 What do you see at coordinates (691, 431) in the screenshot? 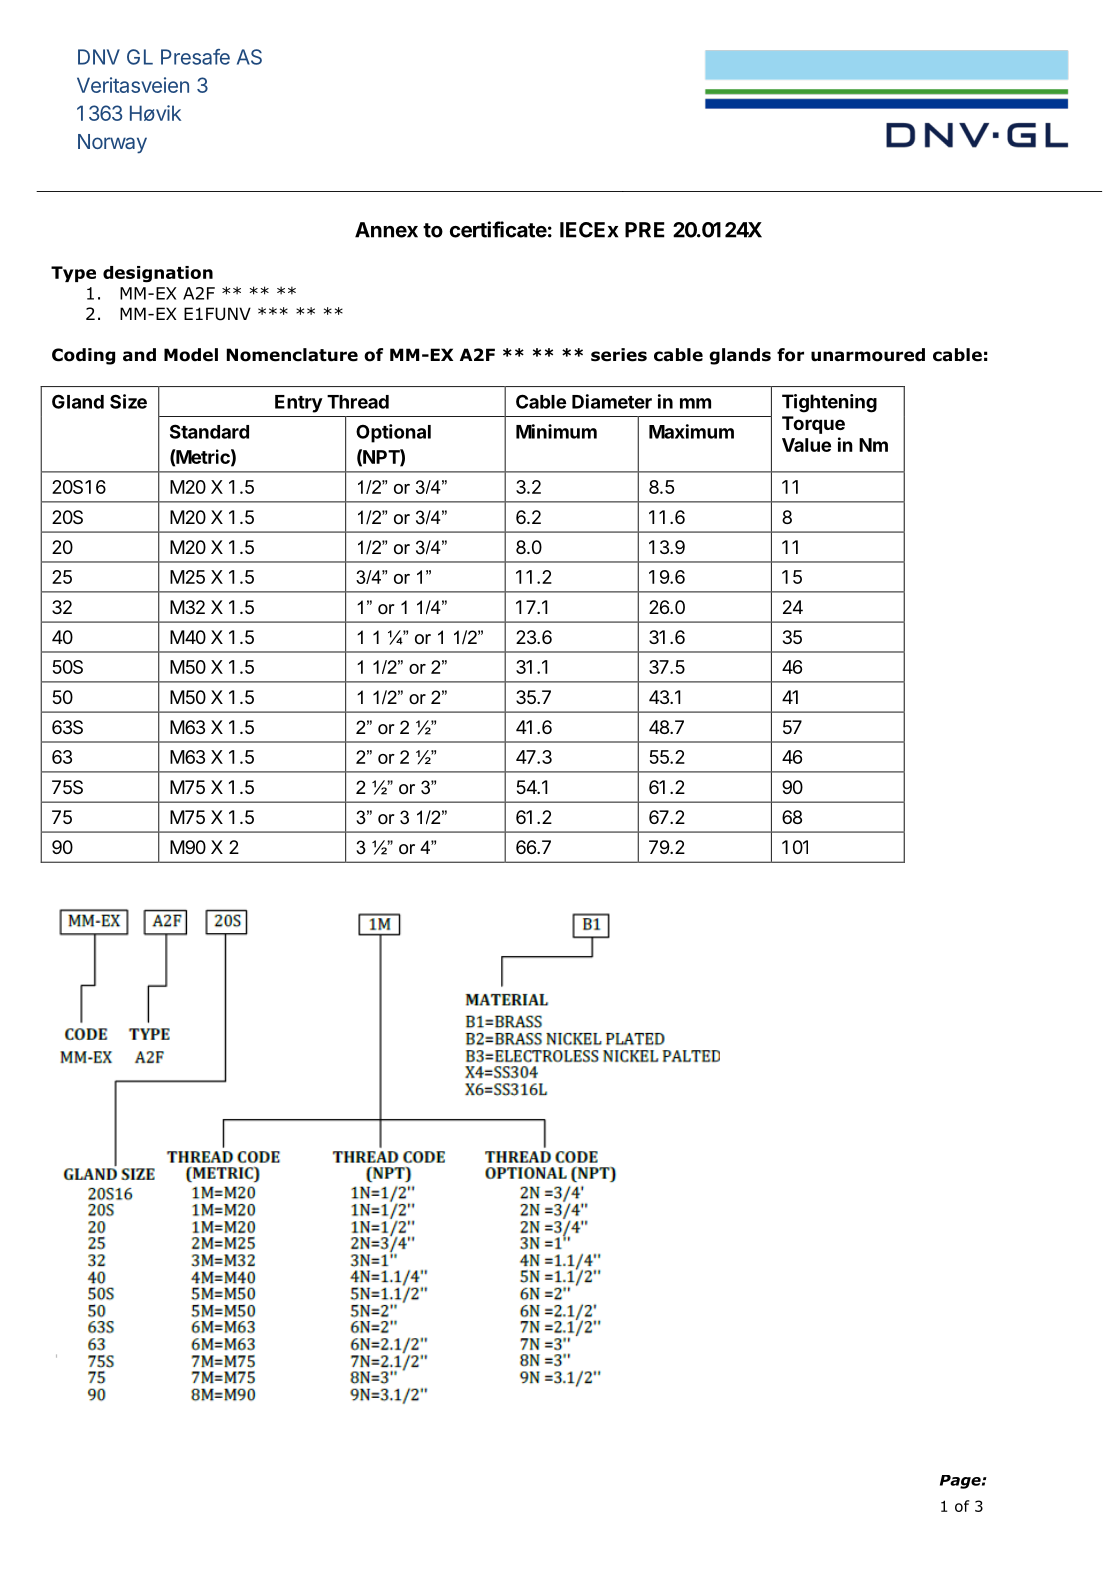
I see `Maximum` at bounding box center [691, 431].
